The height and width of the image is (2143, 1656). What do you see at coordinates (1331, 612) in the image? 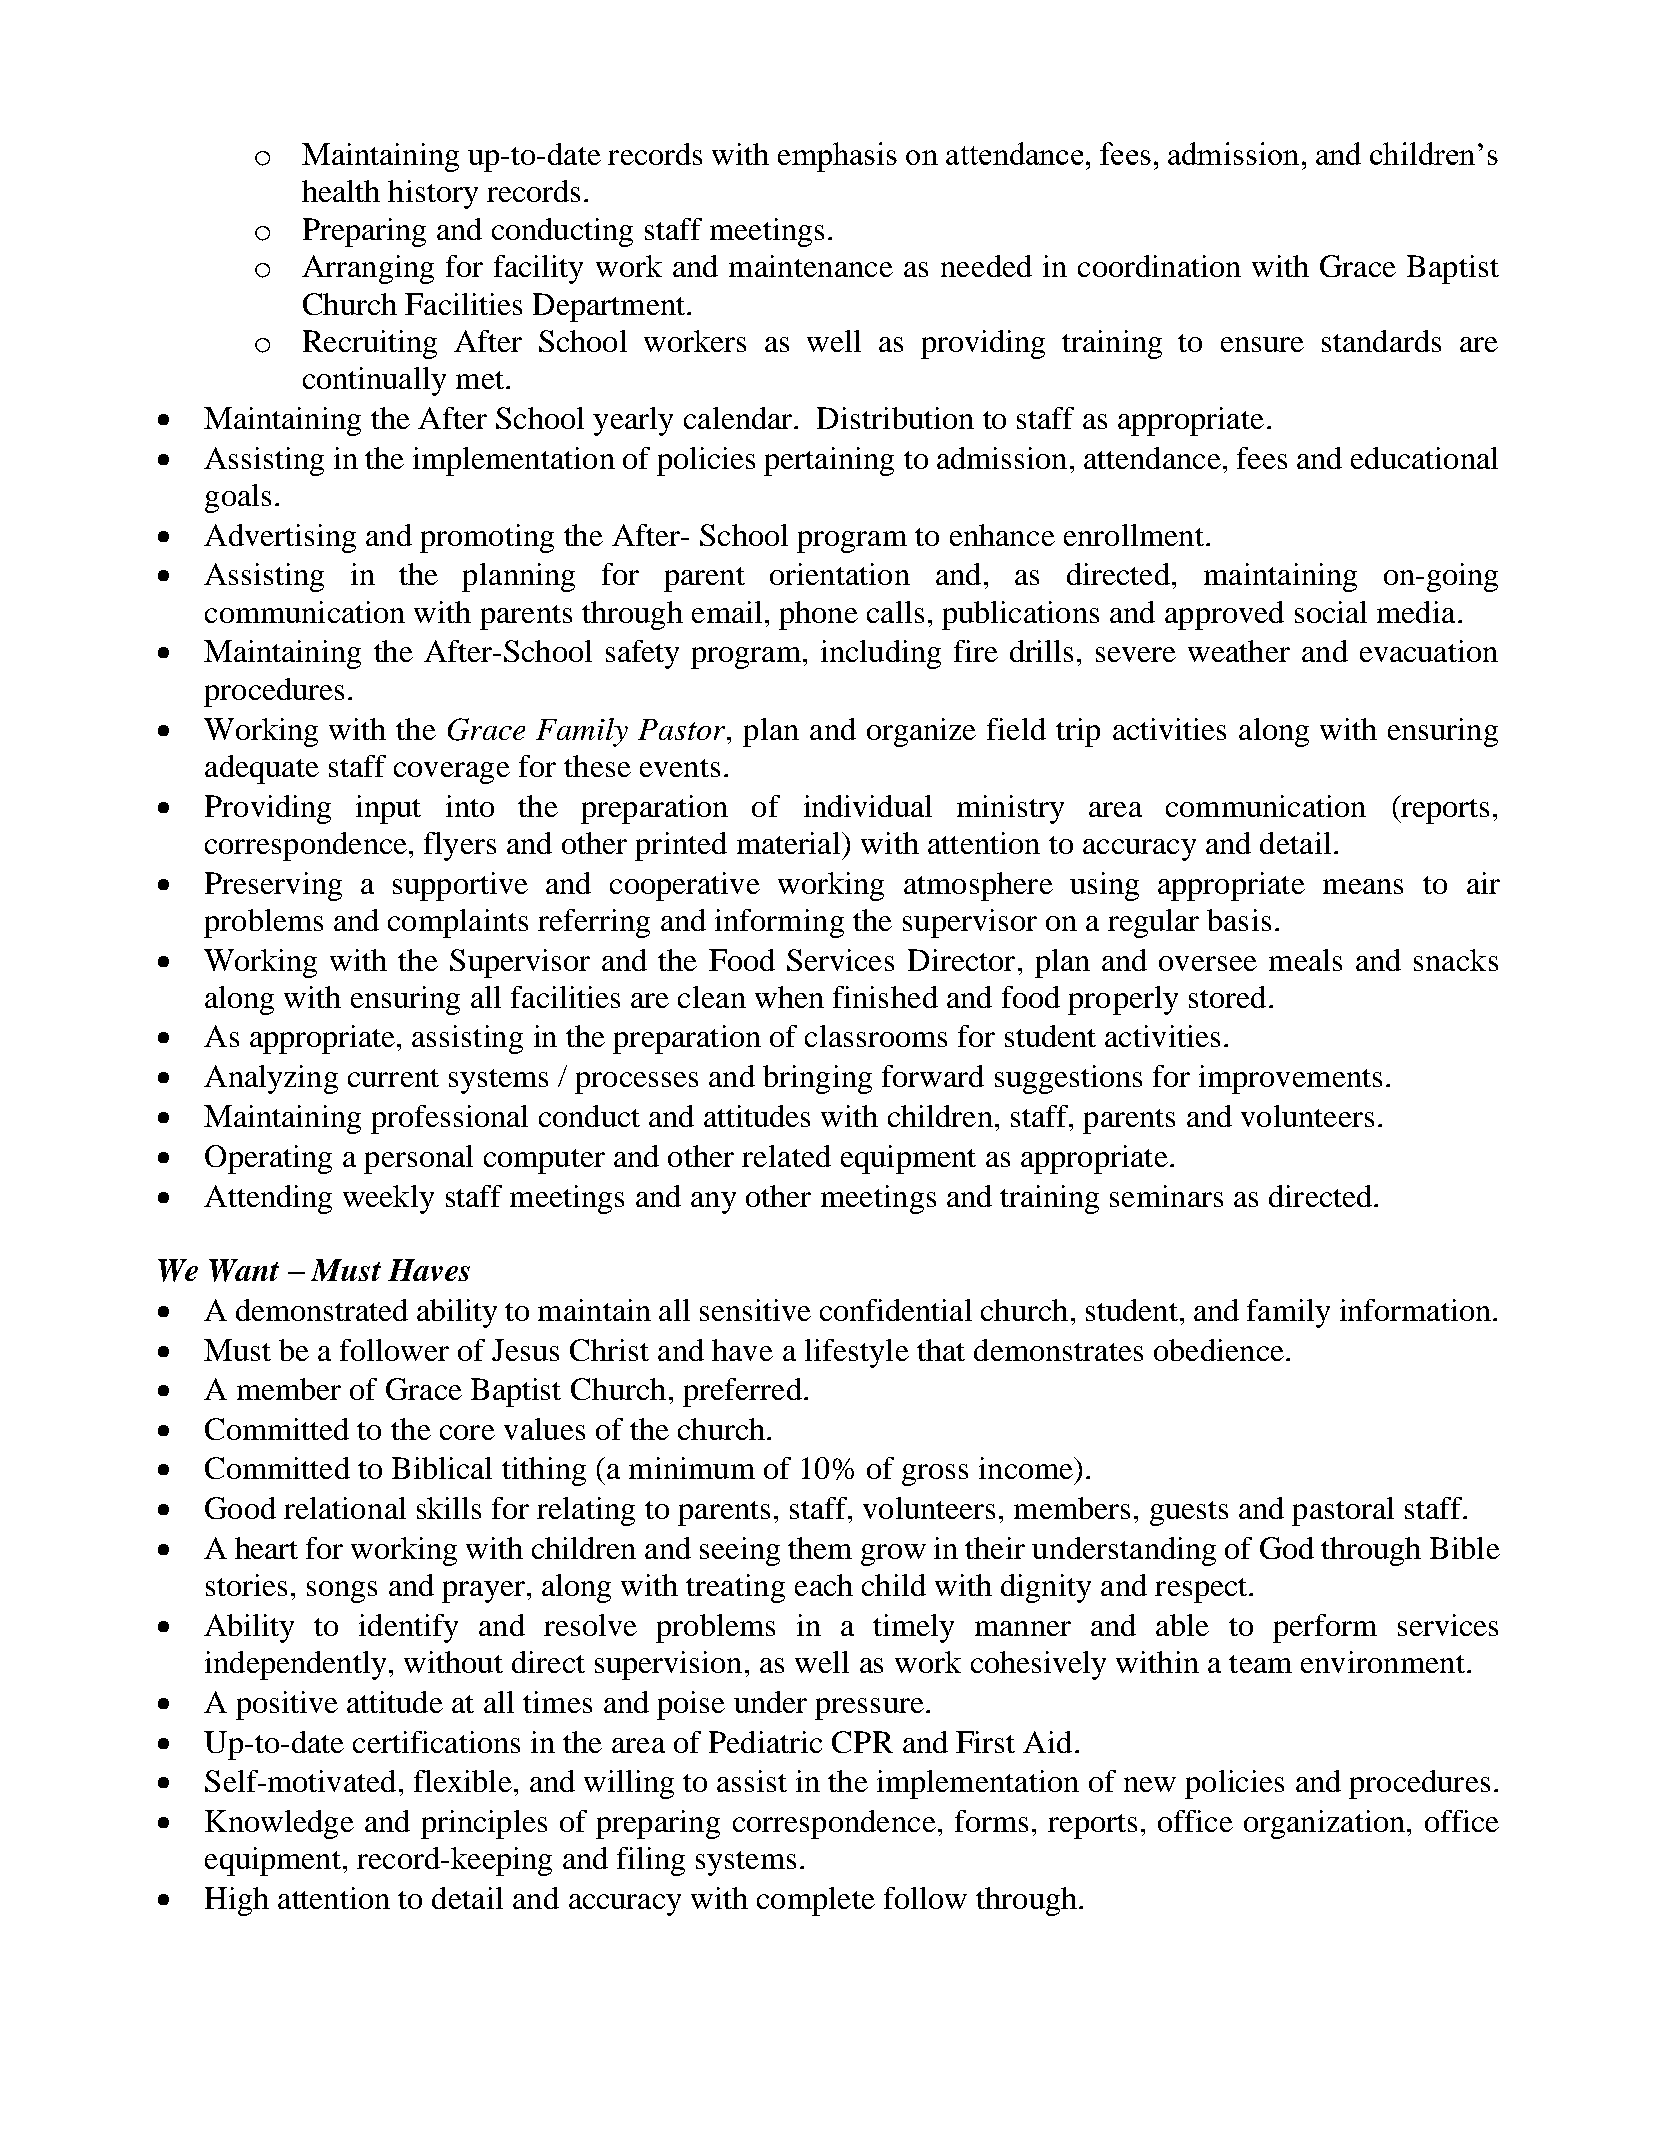
I see `social` at bounding box center [1331, 612].
